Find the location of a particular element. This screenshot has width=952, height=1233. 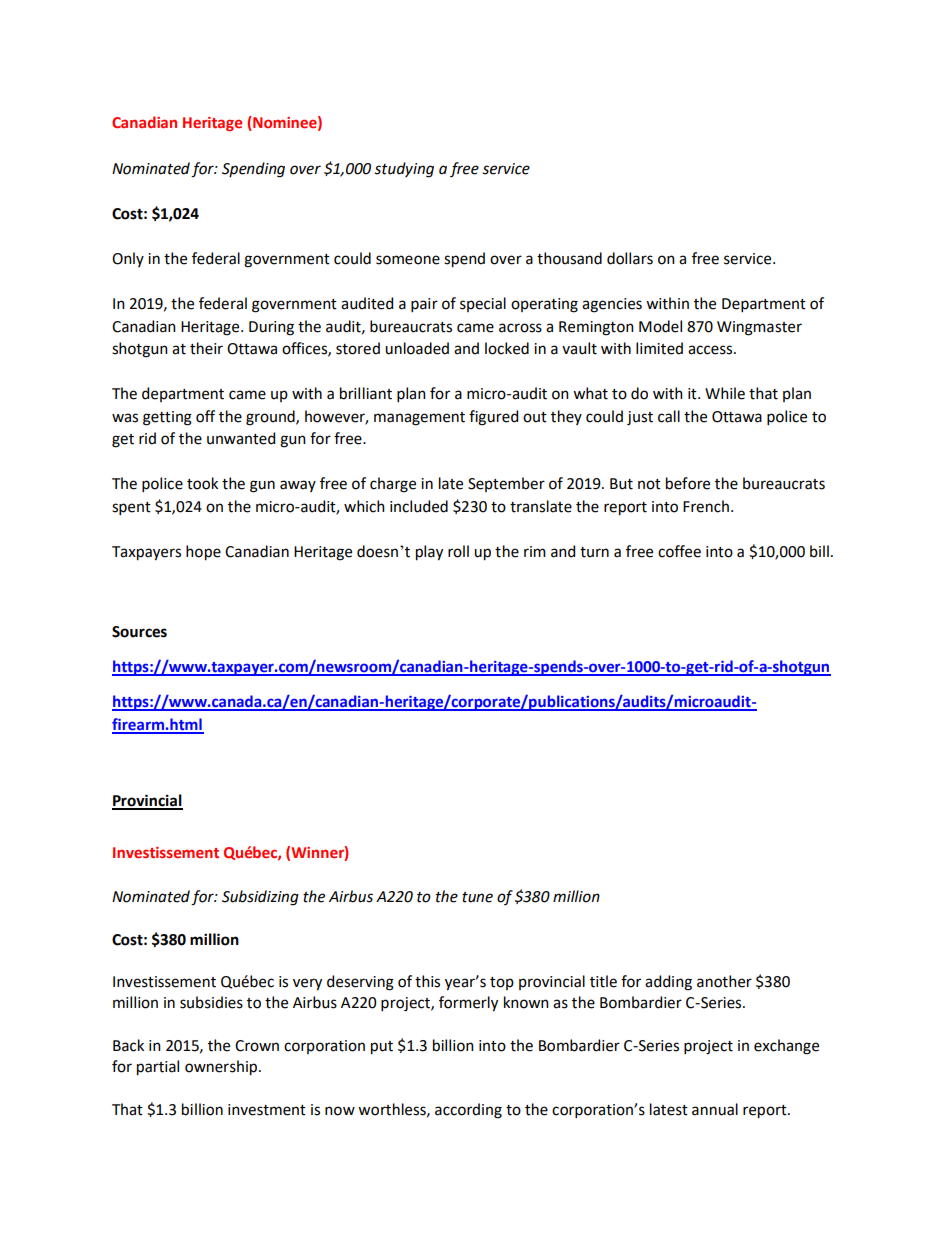

roll is located at coordinates (458, 551).
